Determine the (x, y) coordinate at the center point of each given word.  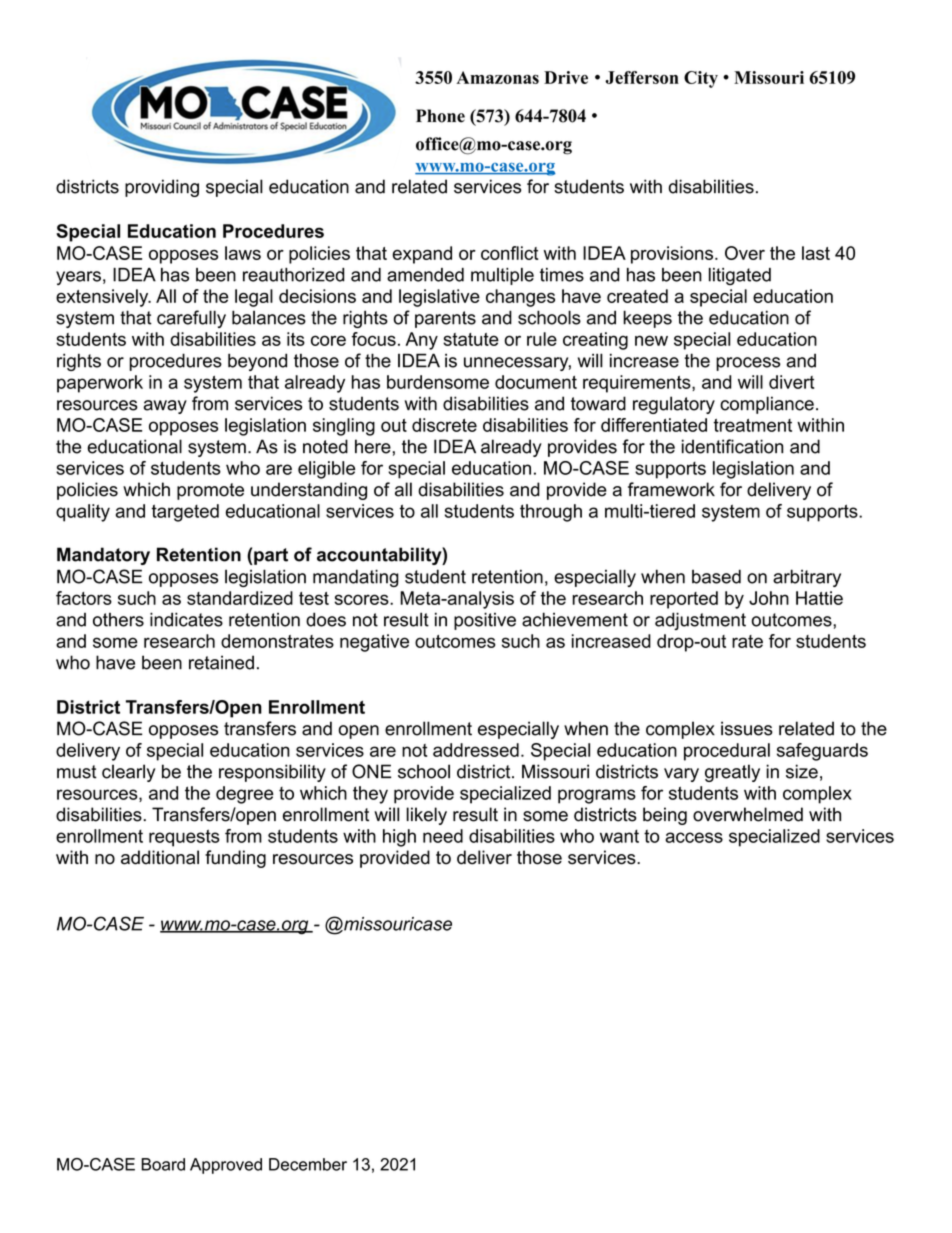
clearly (128, 773)
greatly (732, 773)
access (694, 837)
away (165, 407)
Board (163, 1164)
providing (162, 188)
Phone (440, 116)
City (701, 79)
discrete (444, 425)
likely (426, 816)
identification (732, 446)
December (308, 1164)
